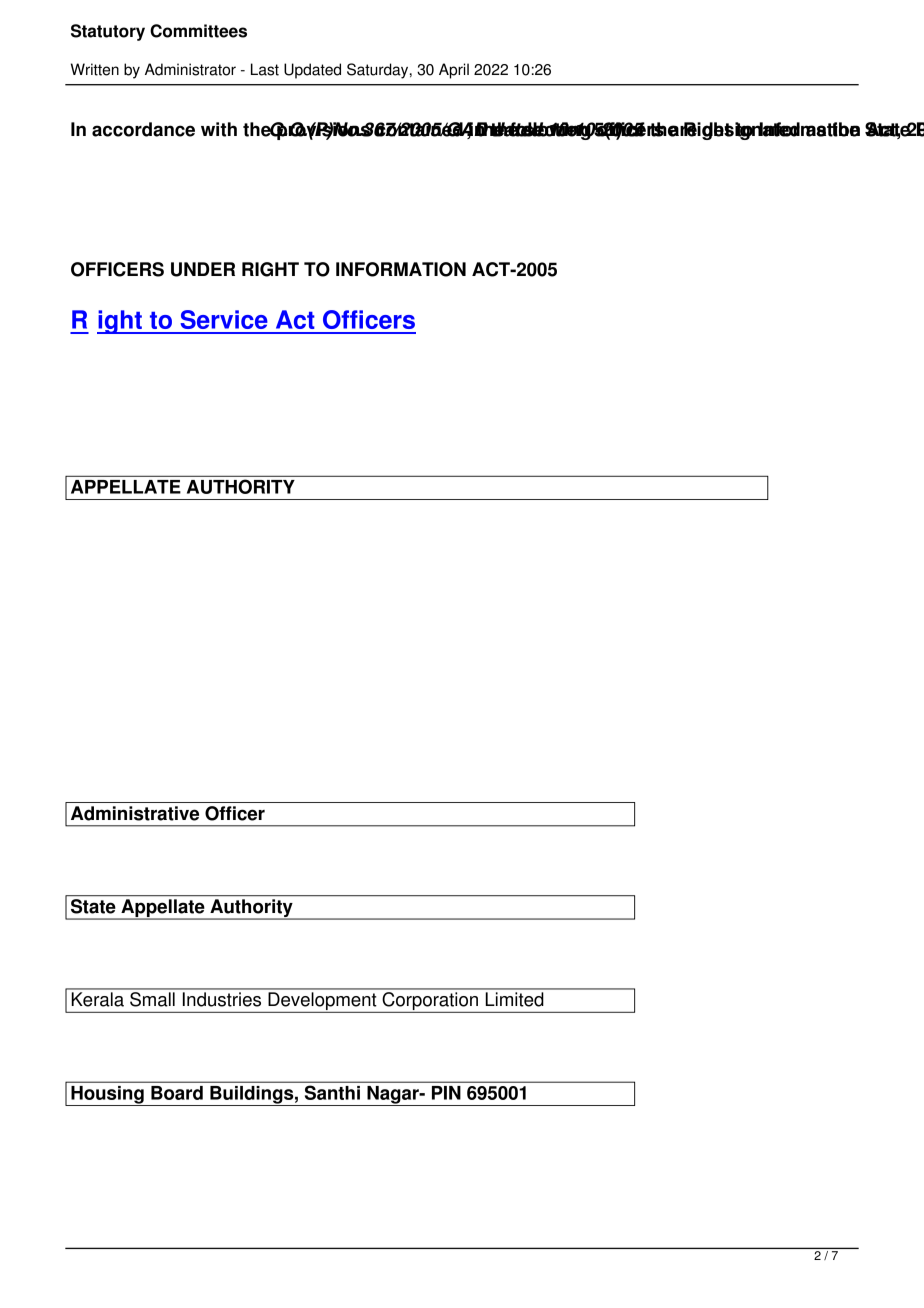  What do you see at coordinates (203, 269) in the document?
I see `UNDER` at bounding box center [203, 269].
